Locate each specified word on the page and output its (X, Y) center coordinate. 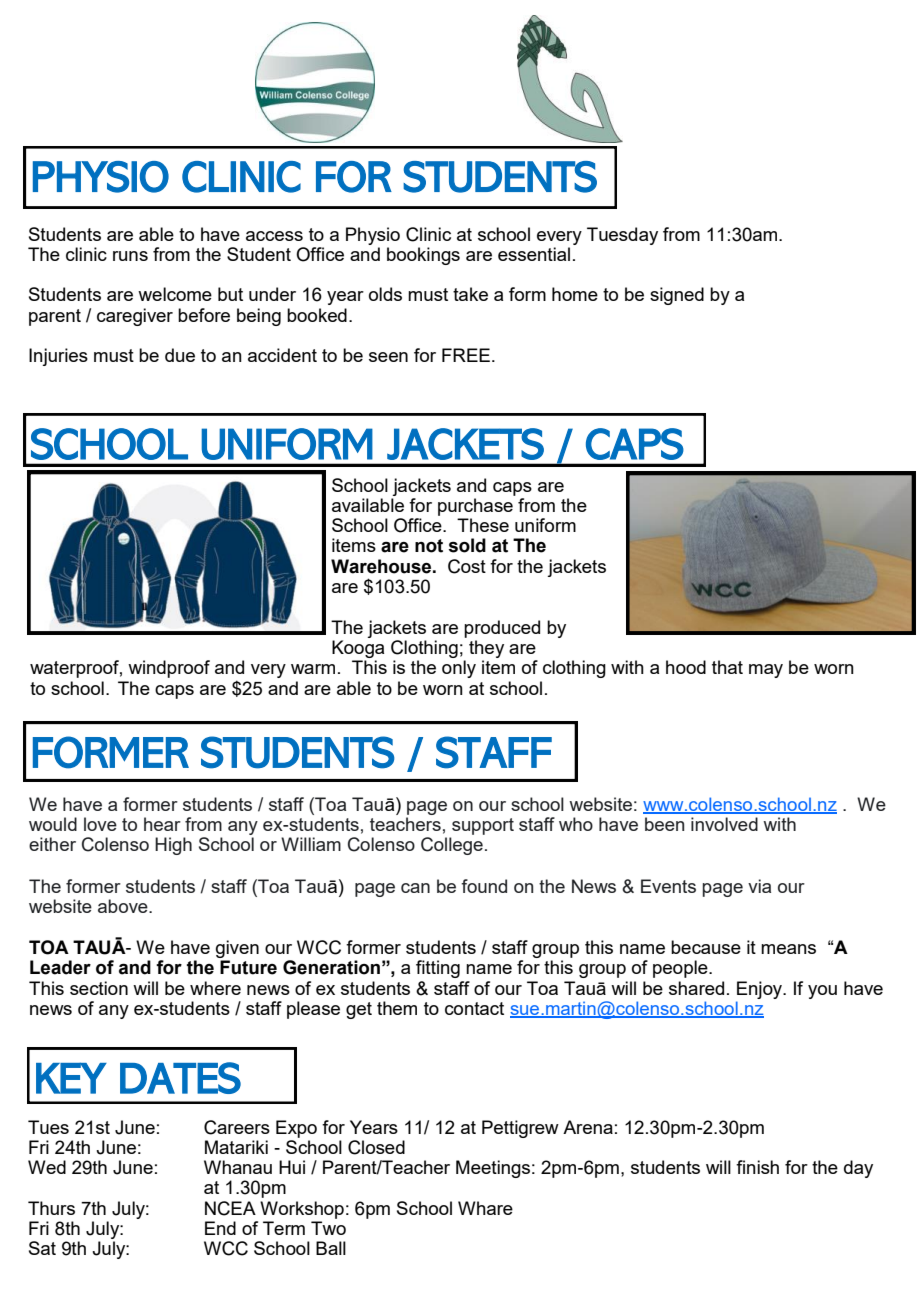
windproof (169, 669)
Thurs (51, 1208)
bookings (423, 256)
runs (130, 256)
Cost (467, 566)
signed (677, 296)
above (124, 906)
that (727, 667)
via (759, 886)
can (415, 888)
